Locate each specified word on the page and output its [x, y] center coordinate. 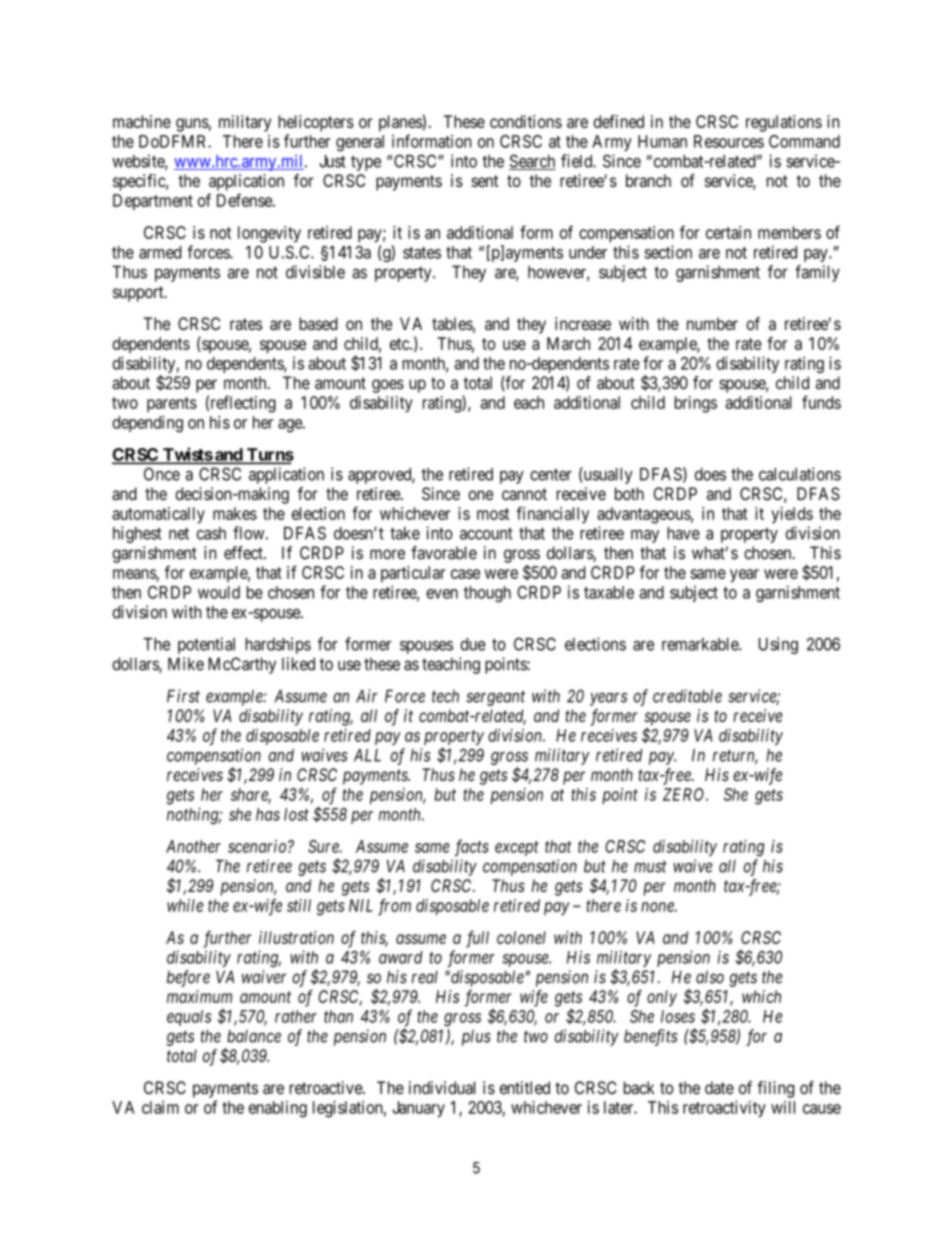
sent [485, 181]
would [219, 592]
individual [442, 1088]
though [487, 594]
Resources [729, 141]
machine [142, 121]
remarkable [701, 644]
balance [254, 1036]
